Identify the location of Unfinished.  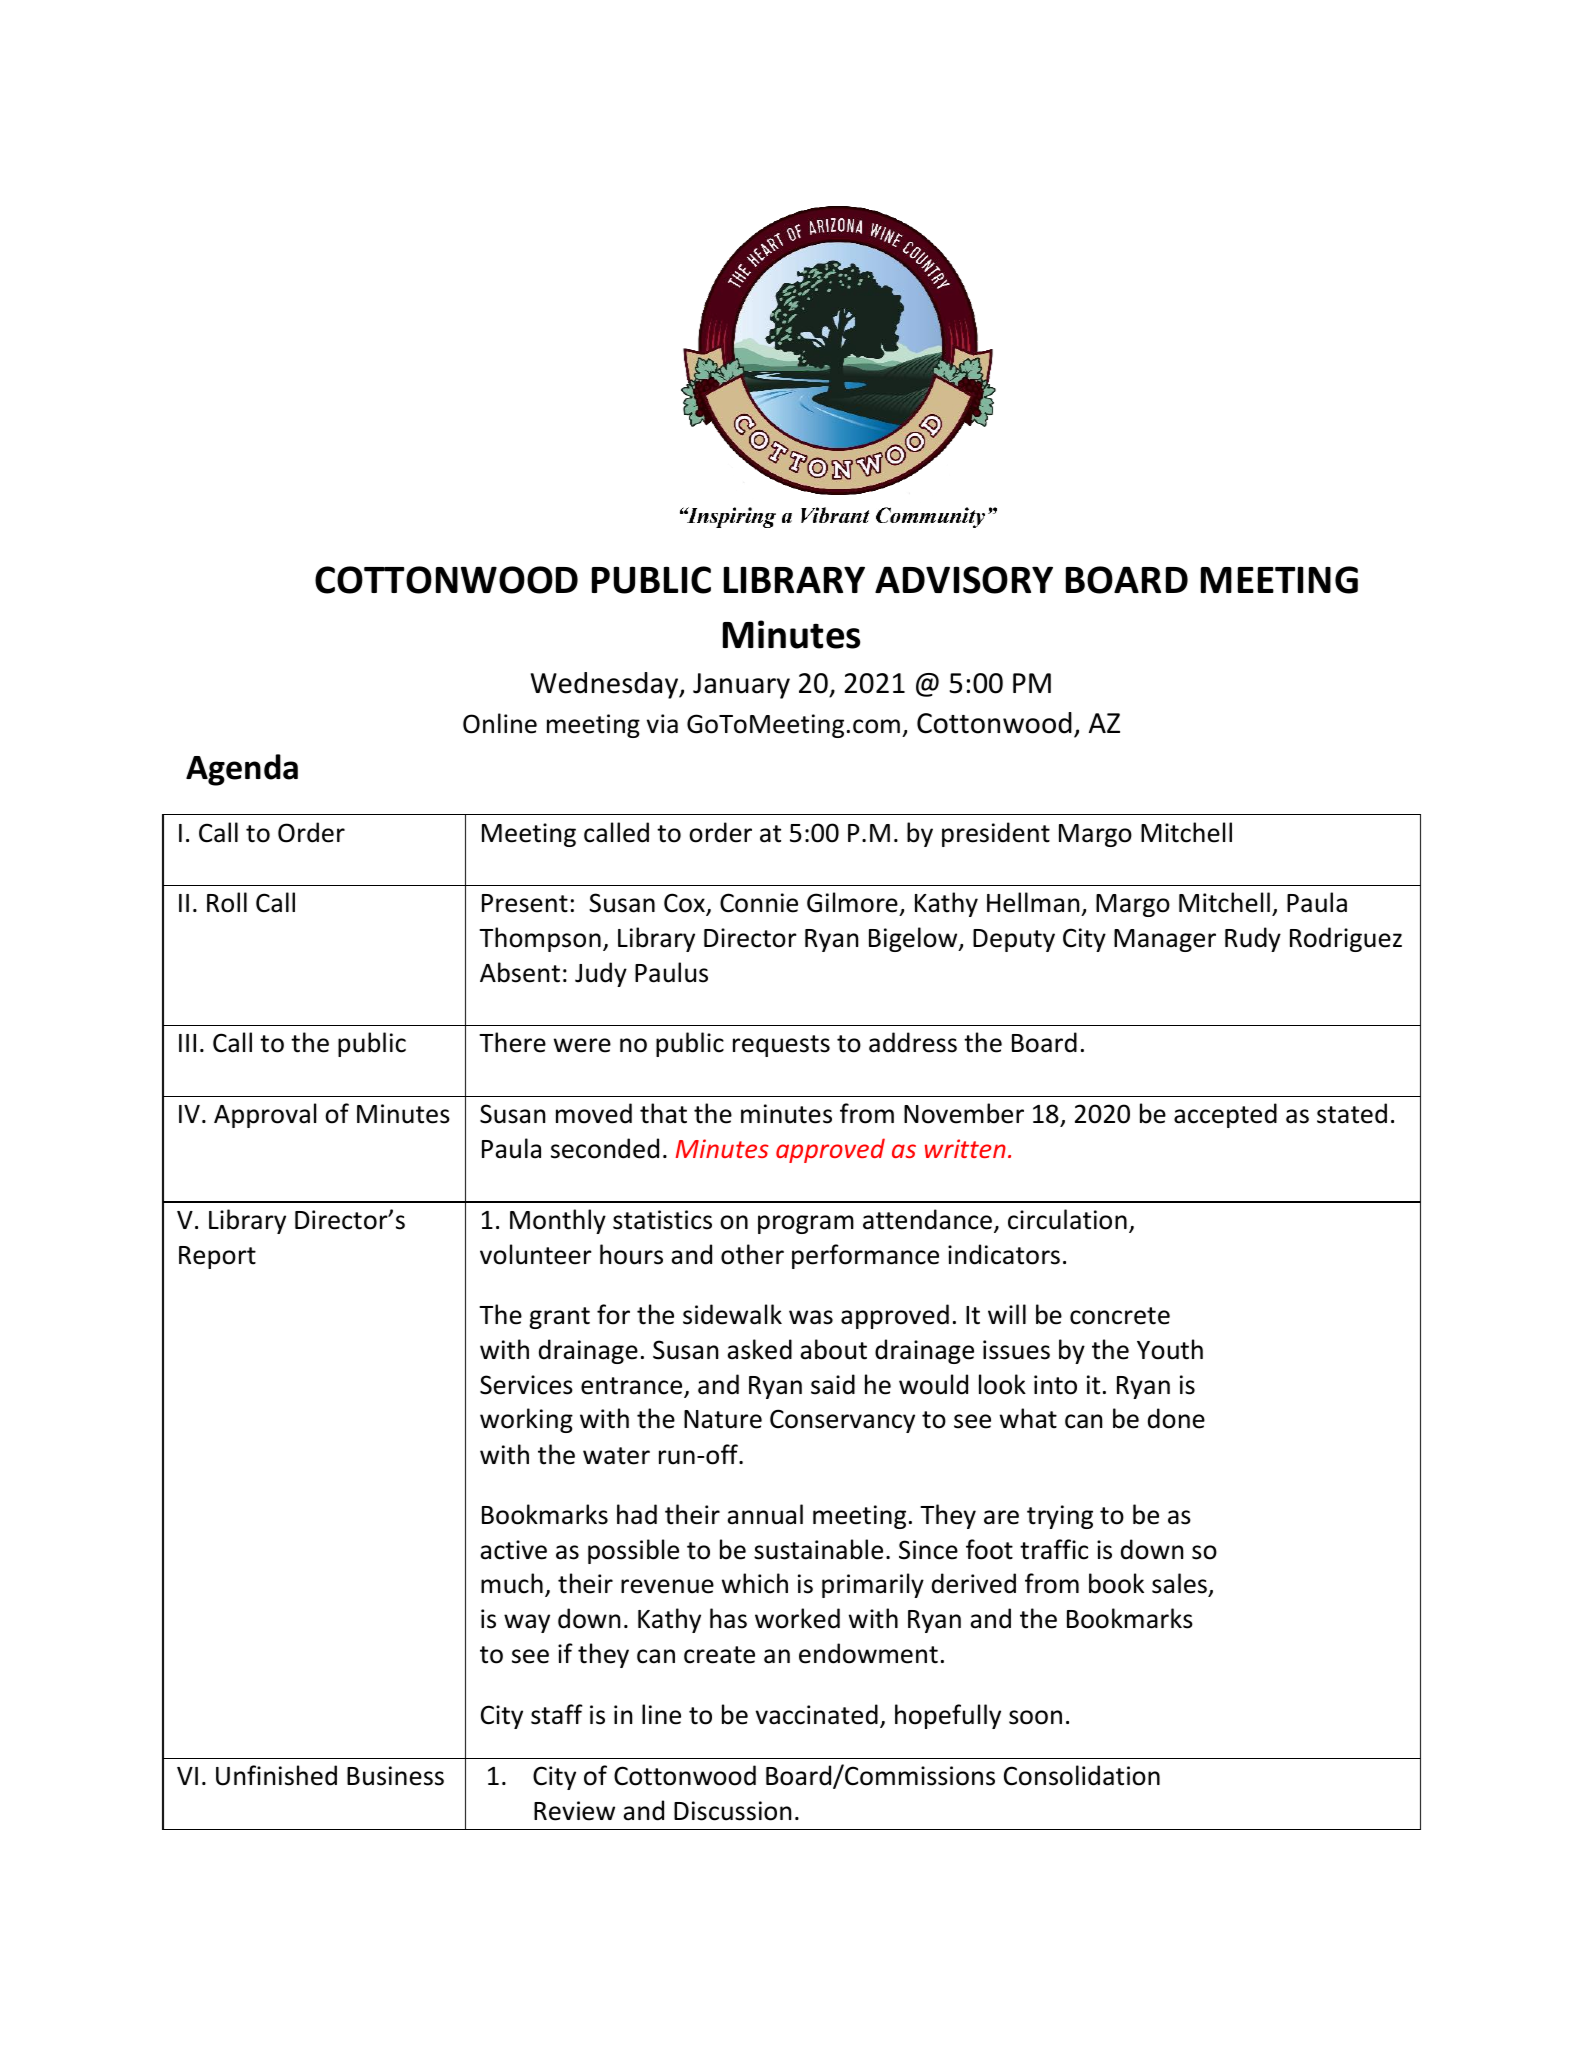
(276, 1775).
